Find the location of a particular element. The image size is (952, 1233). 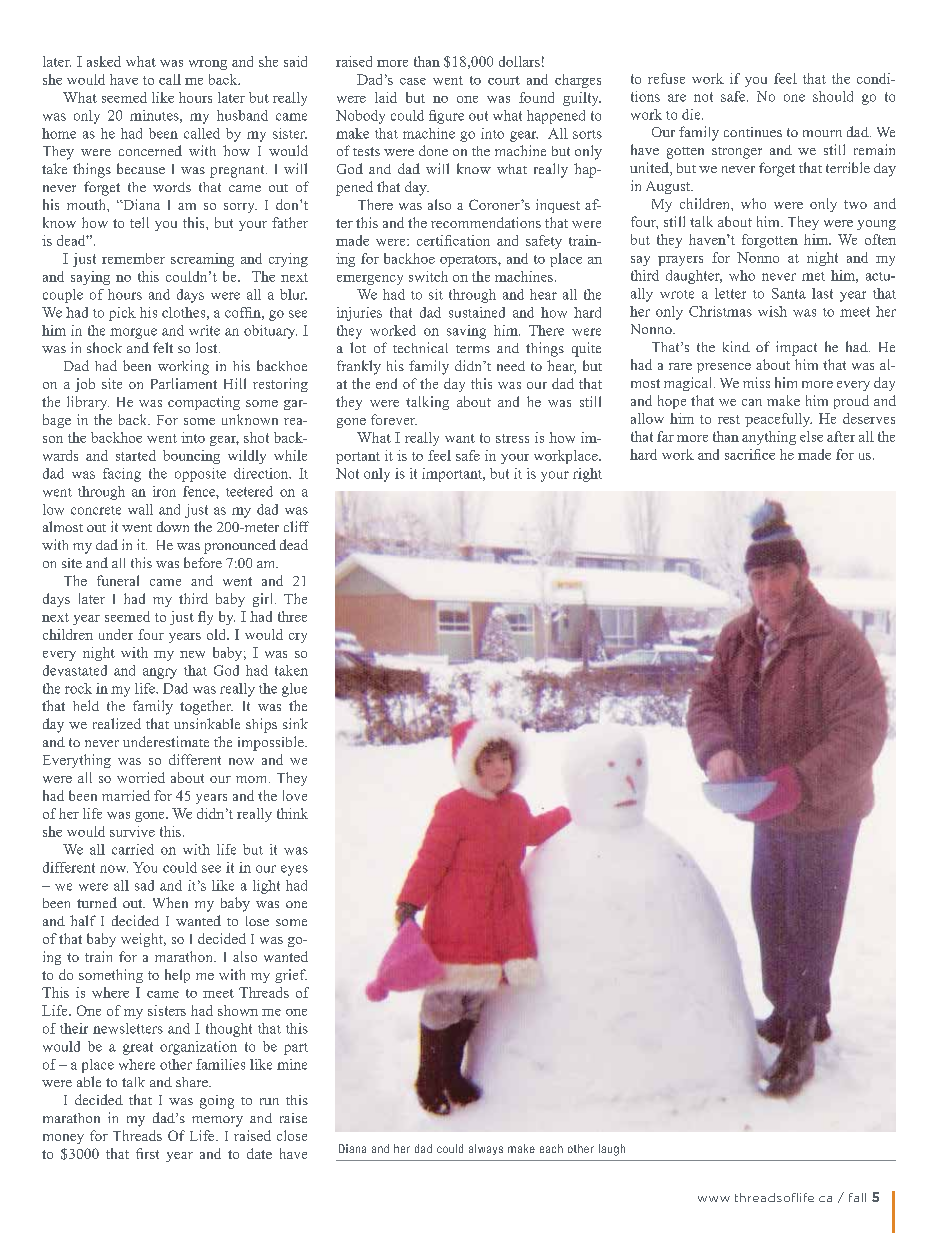

should is located at coordinates (833, 96).
